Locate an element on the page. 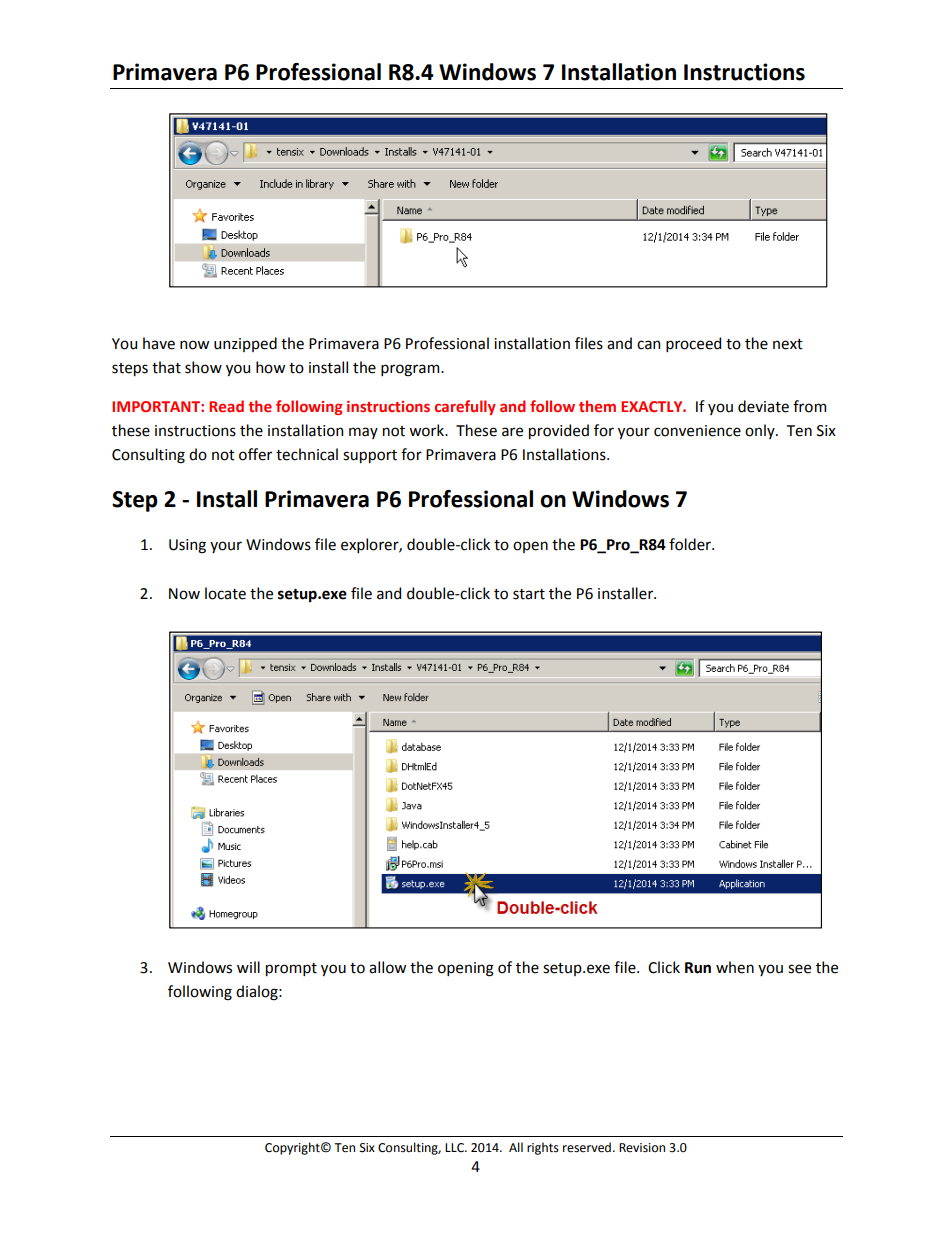 The image size is (952, 1233). folder is located at coordinates (691, 544).
